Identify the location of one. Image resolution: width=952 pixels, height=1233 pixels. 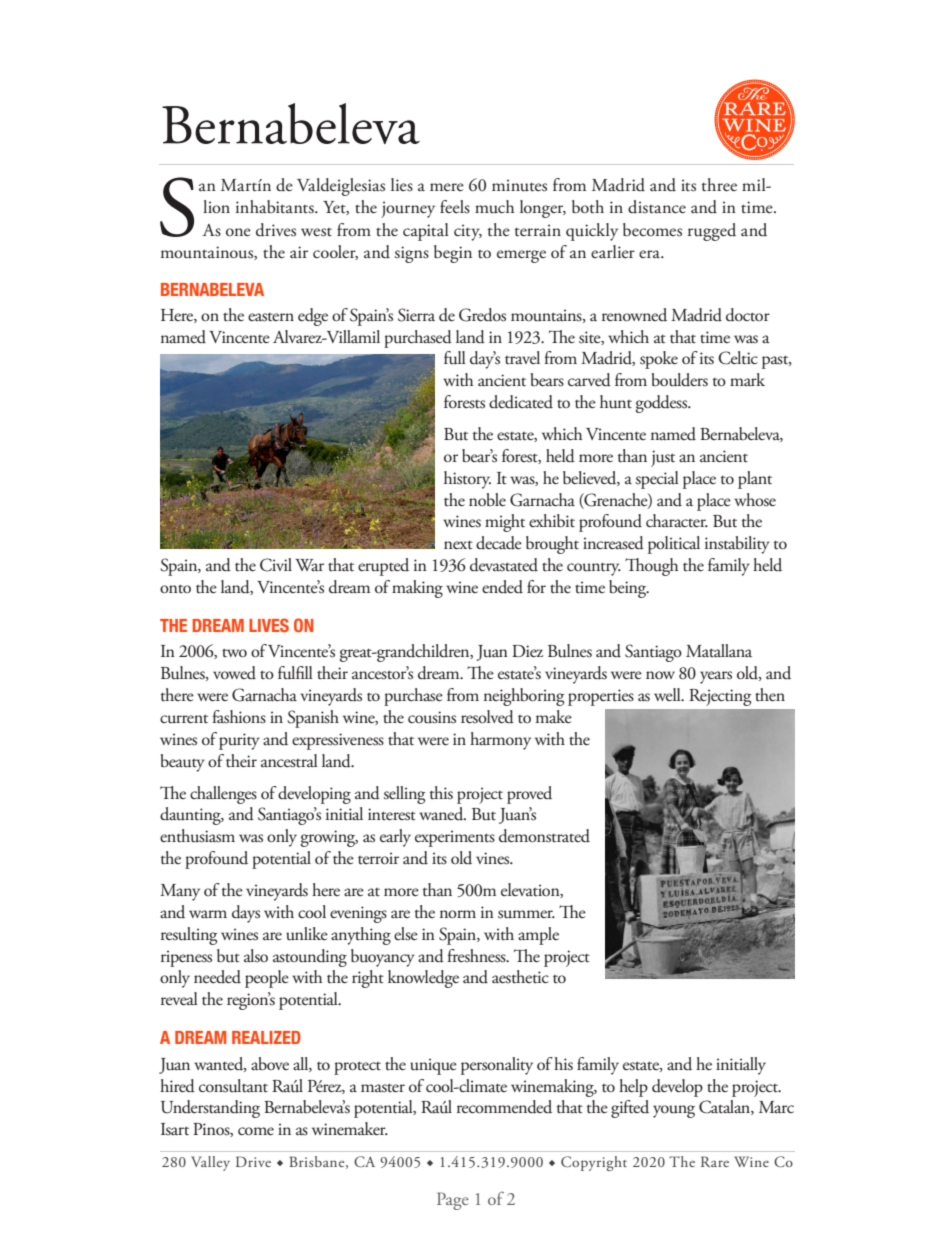
(238, 232).
